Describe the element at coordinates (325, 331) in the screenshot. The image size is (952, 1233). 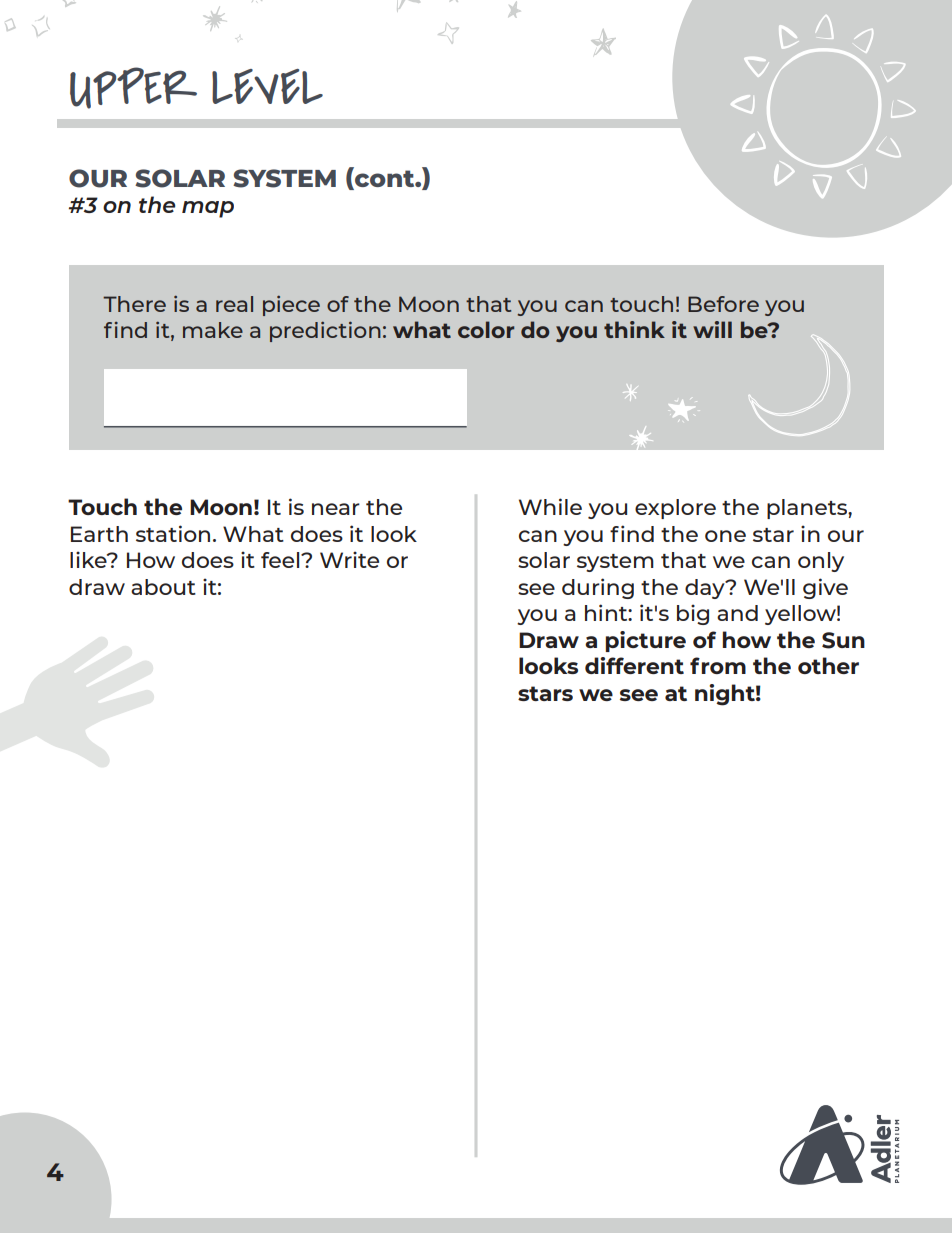
I see `prediction` at that location.
